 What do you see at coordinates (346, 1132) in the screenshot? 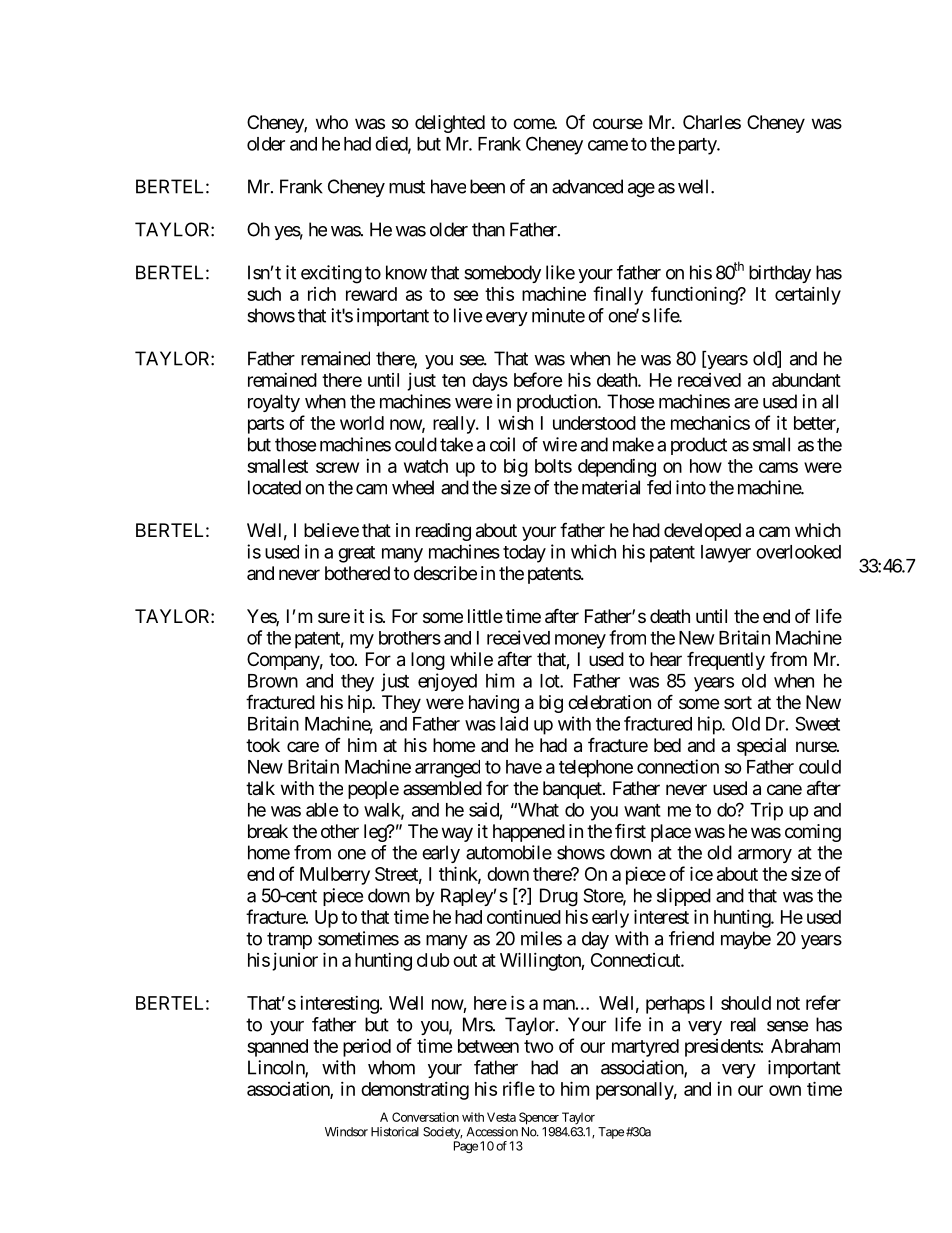
I see `Windsor` at bounding box center [346, 1132].
